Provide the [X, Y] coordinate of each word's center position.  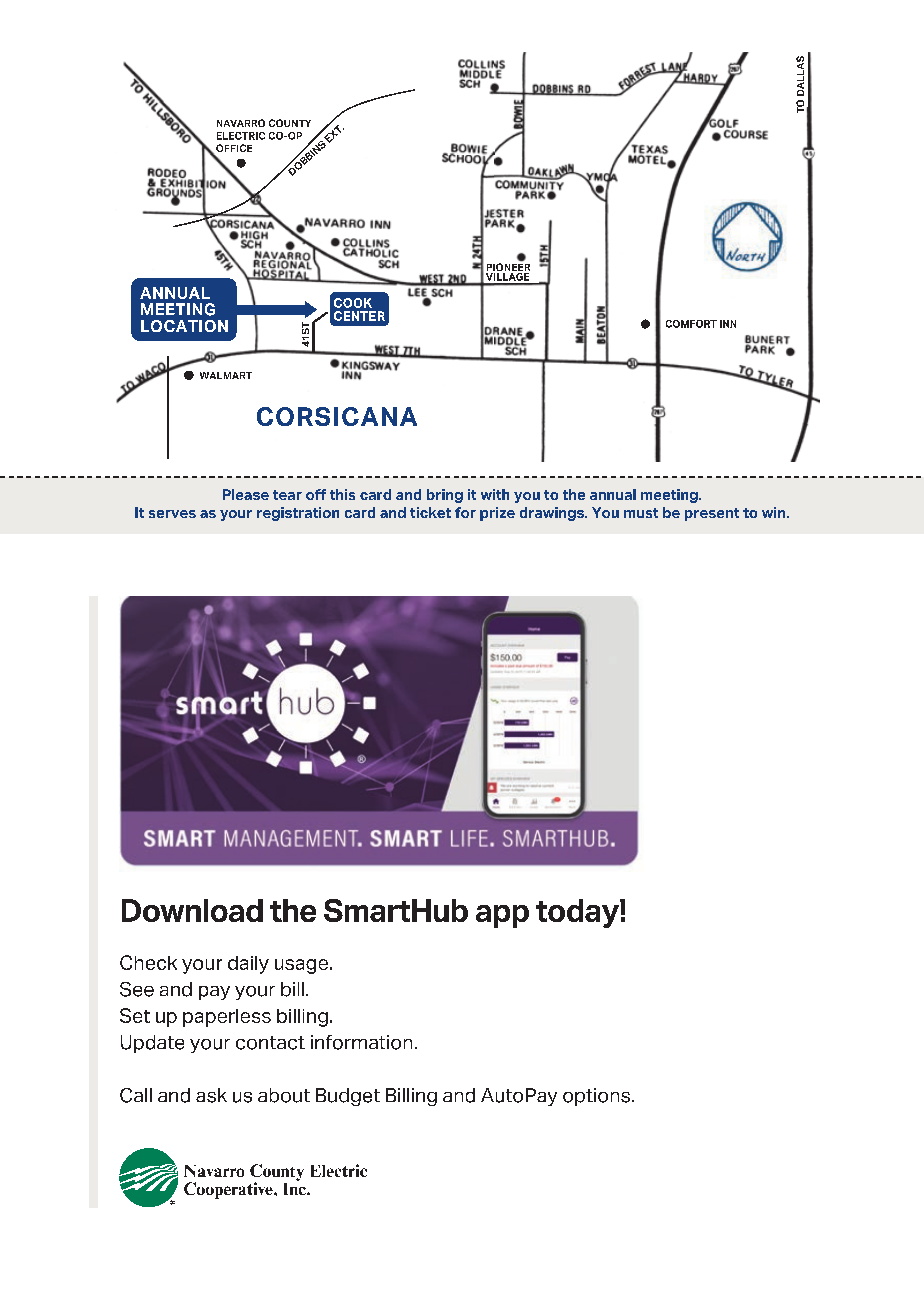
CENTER [359, 316]
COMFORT [691, 324]
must [641, 513]
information [361, 1042]
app [502, 916]
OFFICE [233, 149]
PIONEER [508, 267]
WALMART [226, 375]
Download [192, 910]
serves [172, 514]
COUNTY [290, 123]
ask [211, 1095]
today [578, 913]
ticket [430, 512]
